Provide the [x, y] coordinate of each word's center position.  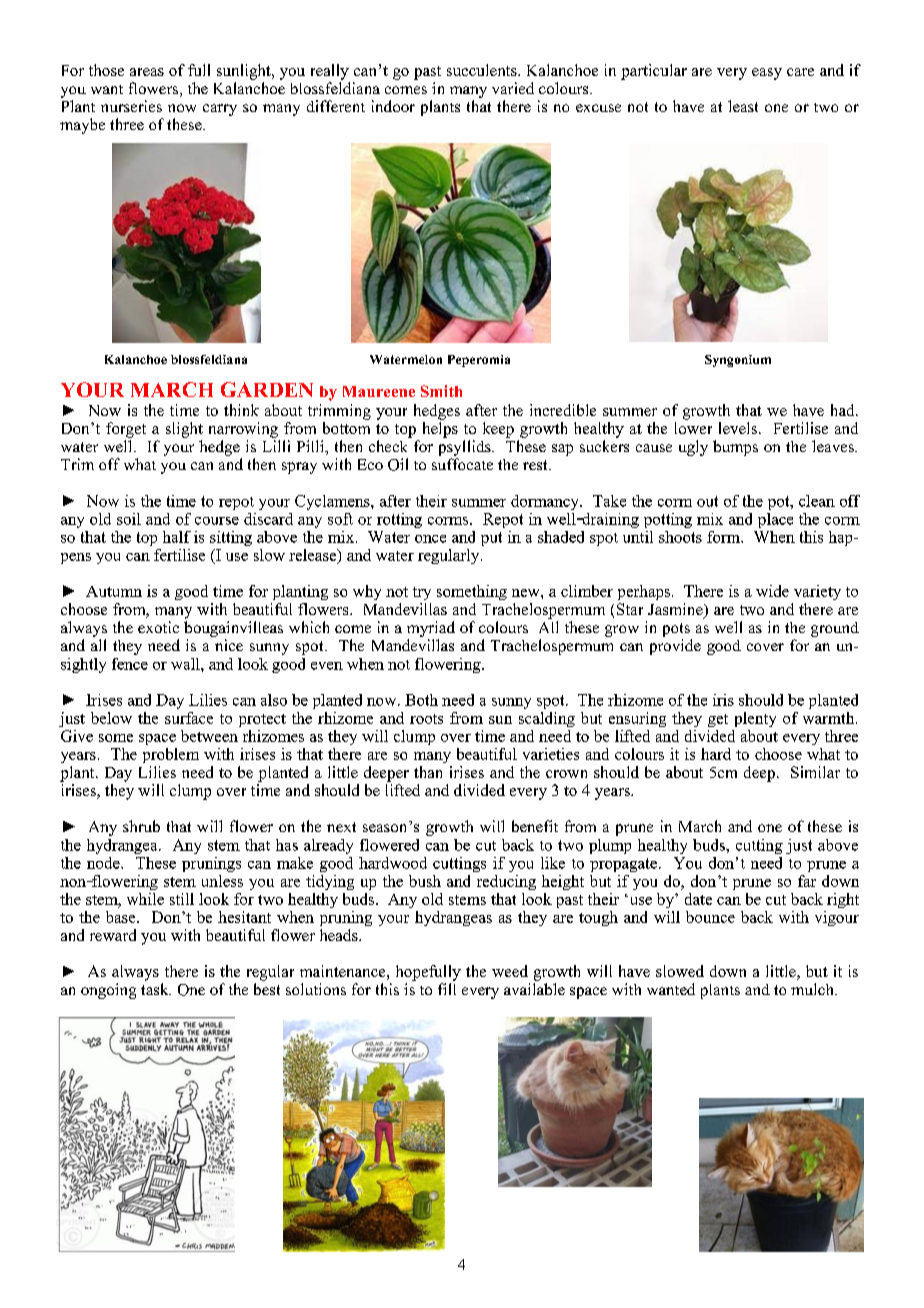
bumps [735, 448]
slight [184, 430]
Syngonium [738, 361]
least [743, 106]
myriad [431, 629]
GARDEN [267, 389]
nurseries [131, 106]
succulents [483, 70]
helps [440, 430]
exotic [158, 627]
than [428, 772]
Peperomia [479, 361]
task [156, 989]
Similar [815, 772]
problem [171, 755]
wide [772, 591]
